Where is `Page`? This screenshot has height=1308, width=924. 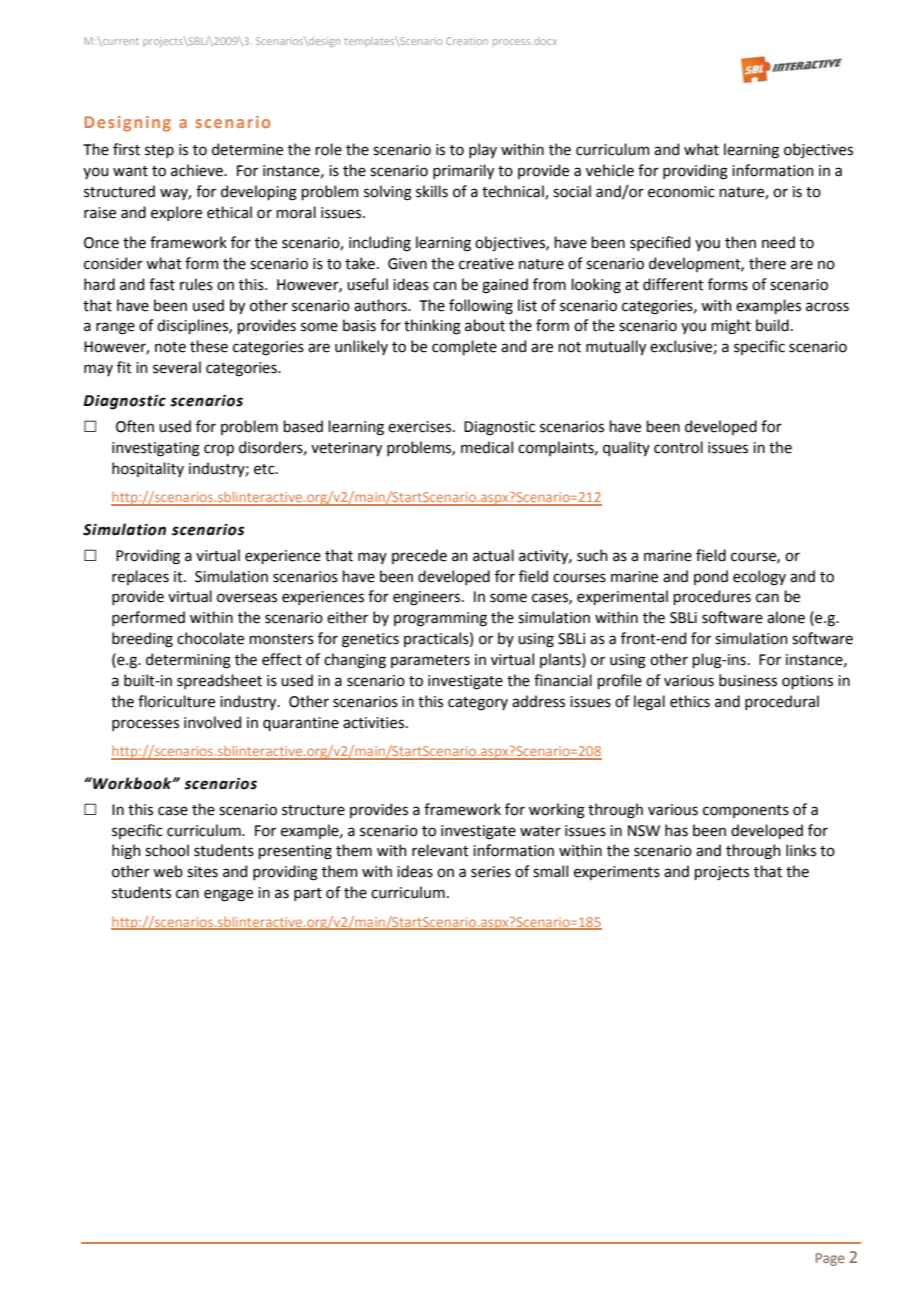
Page is located at coordinates (830, 1259).
